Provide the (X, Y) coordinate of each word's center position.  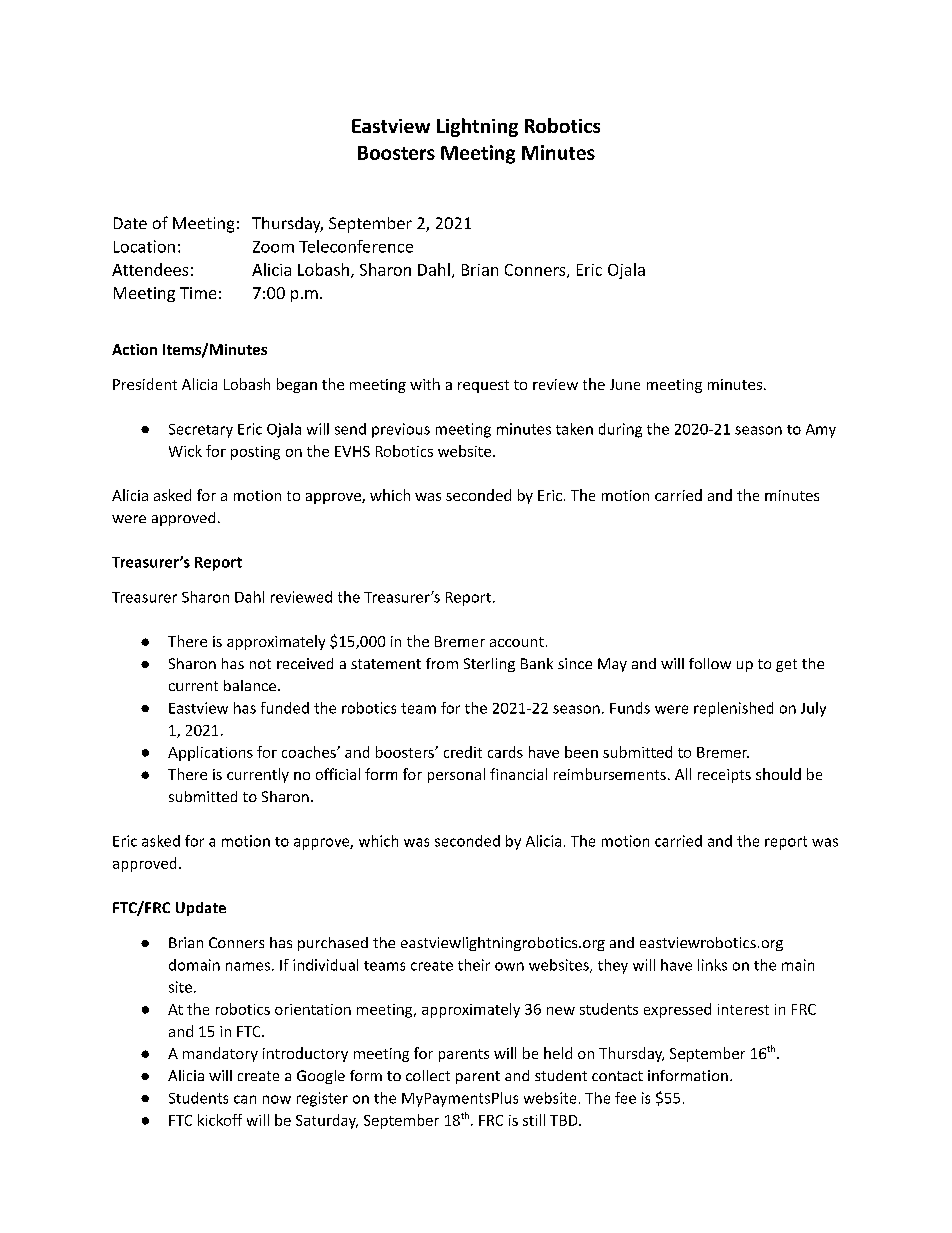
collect (428, 1075)
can (245, 1099)
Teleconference (356, 246)
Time (198, 293)
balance (251, 685)
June (625, 384)
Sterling (489, 665)
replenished (733, 709)
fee (625, 1098)
